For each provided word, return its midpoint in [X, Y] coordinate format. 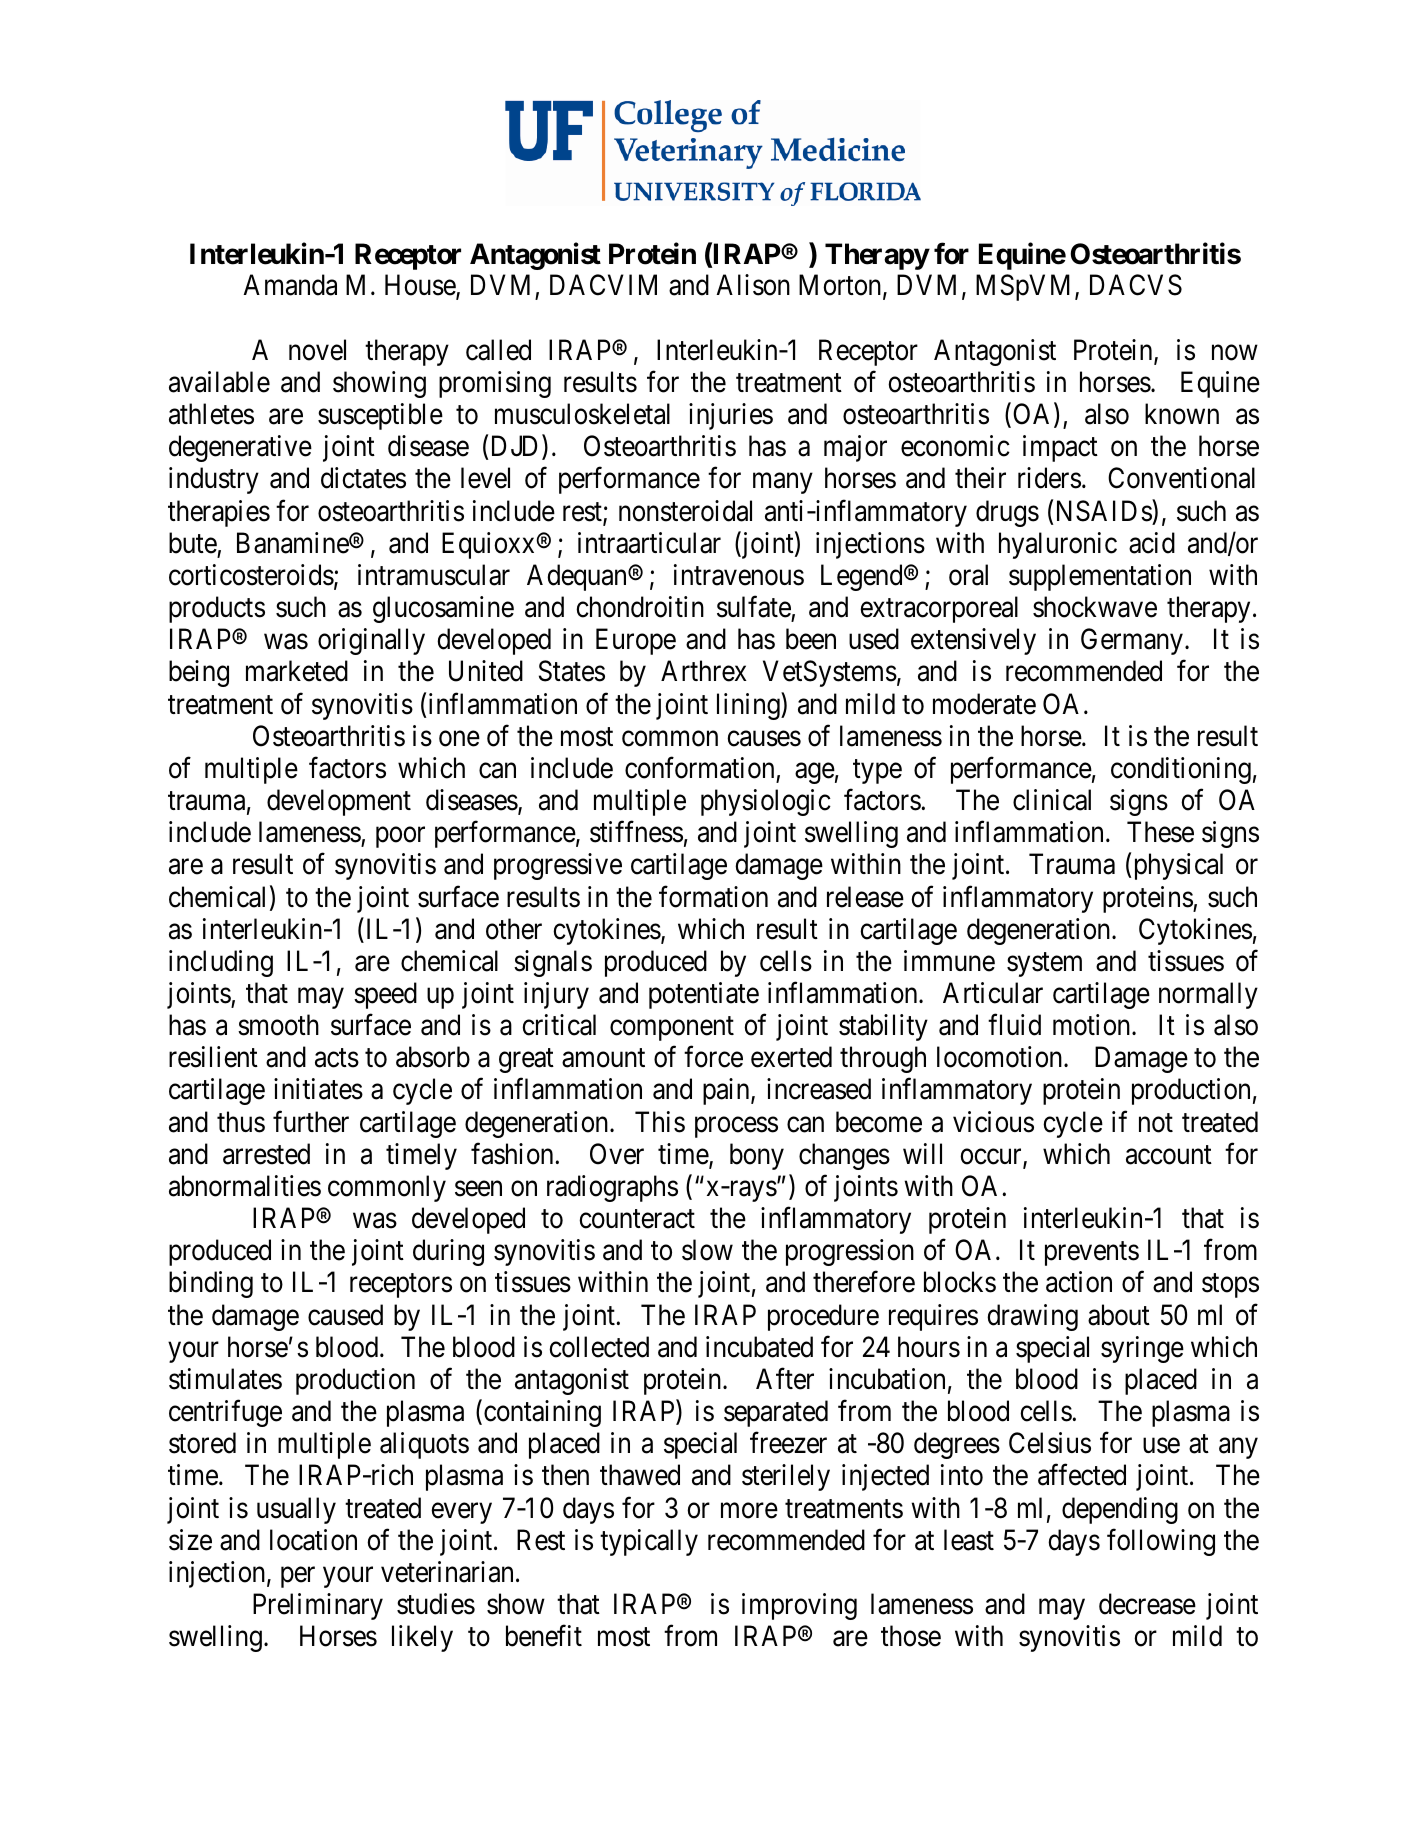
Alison [753, 285]
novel [317, 350]
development [339, 802]
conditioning [1181, 770]
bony [757, 1156]
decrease [1147, 1604]
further [311, 1122]
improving [799, 1606]
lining [749, 706]
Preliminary [318, 1606]
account [1169, 1155]
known [1182, 414]
